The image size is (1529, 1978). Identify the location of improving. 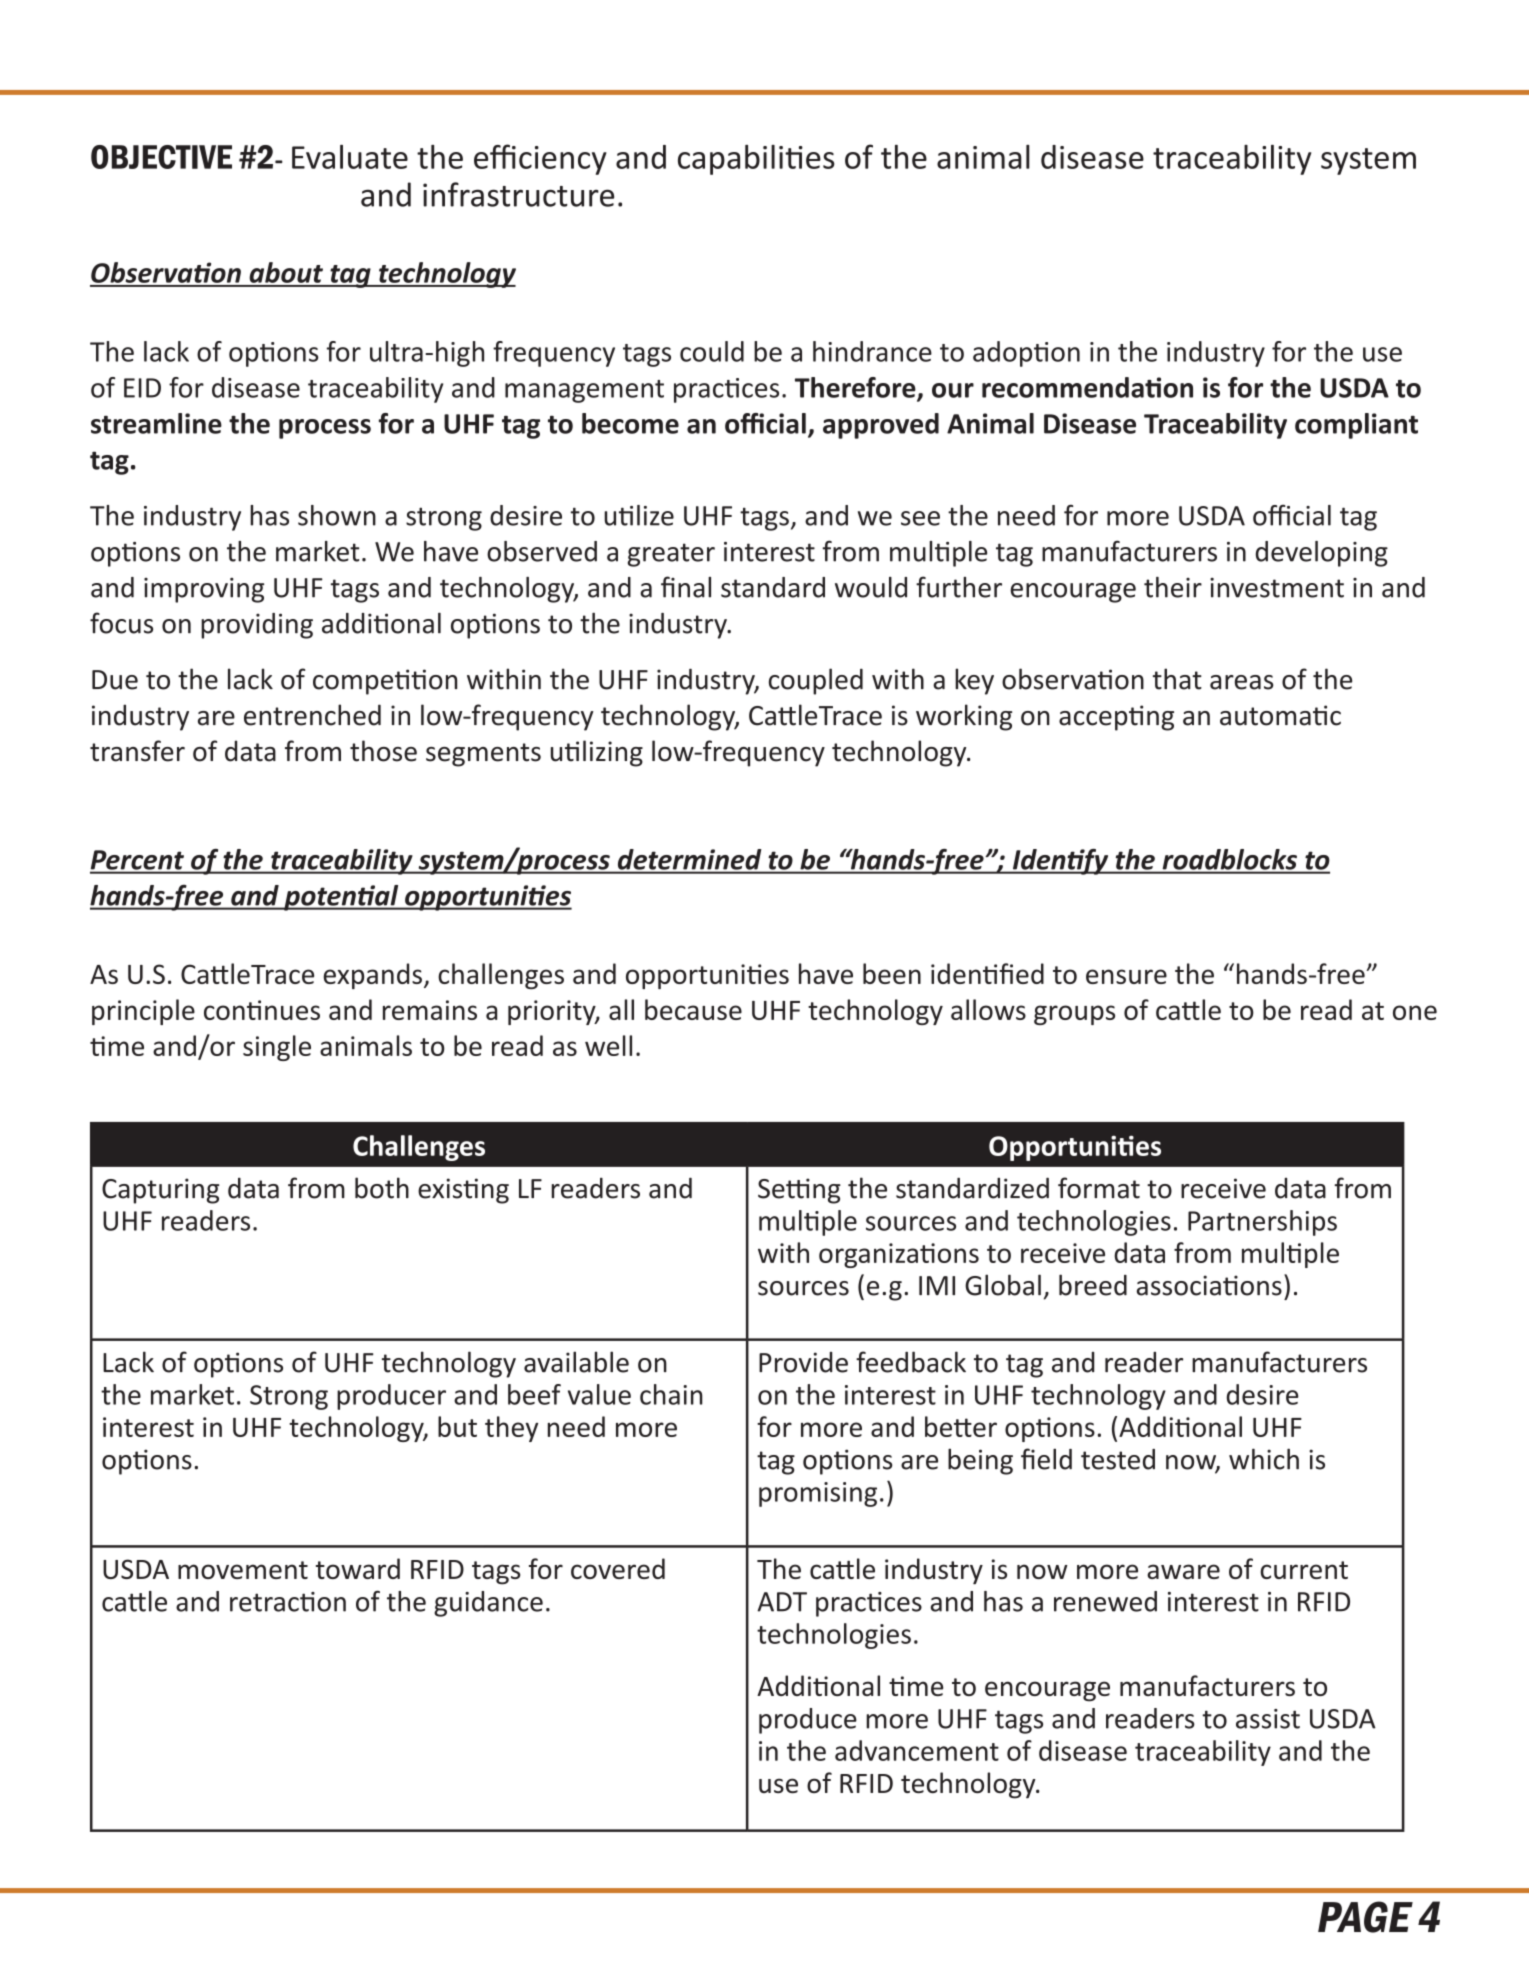
(204, 590).
